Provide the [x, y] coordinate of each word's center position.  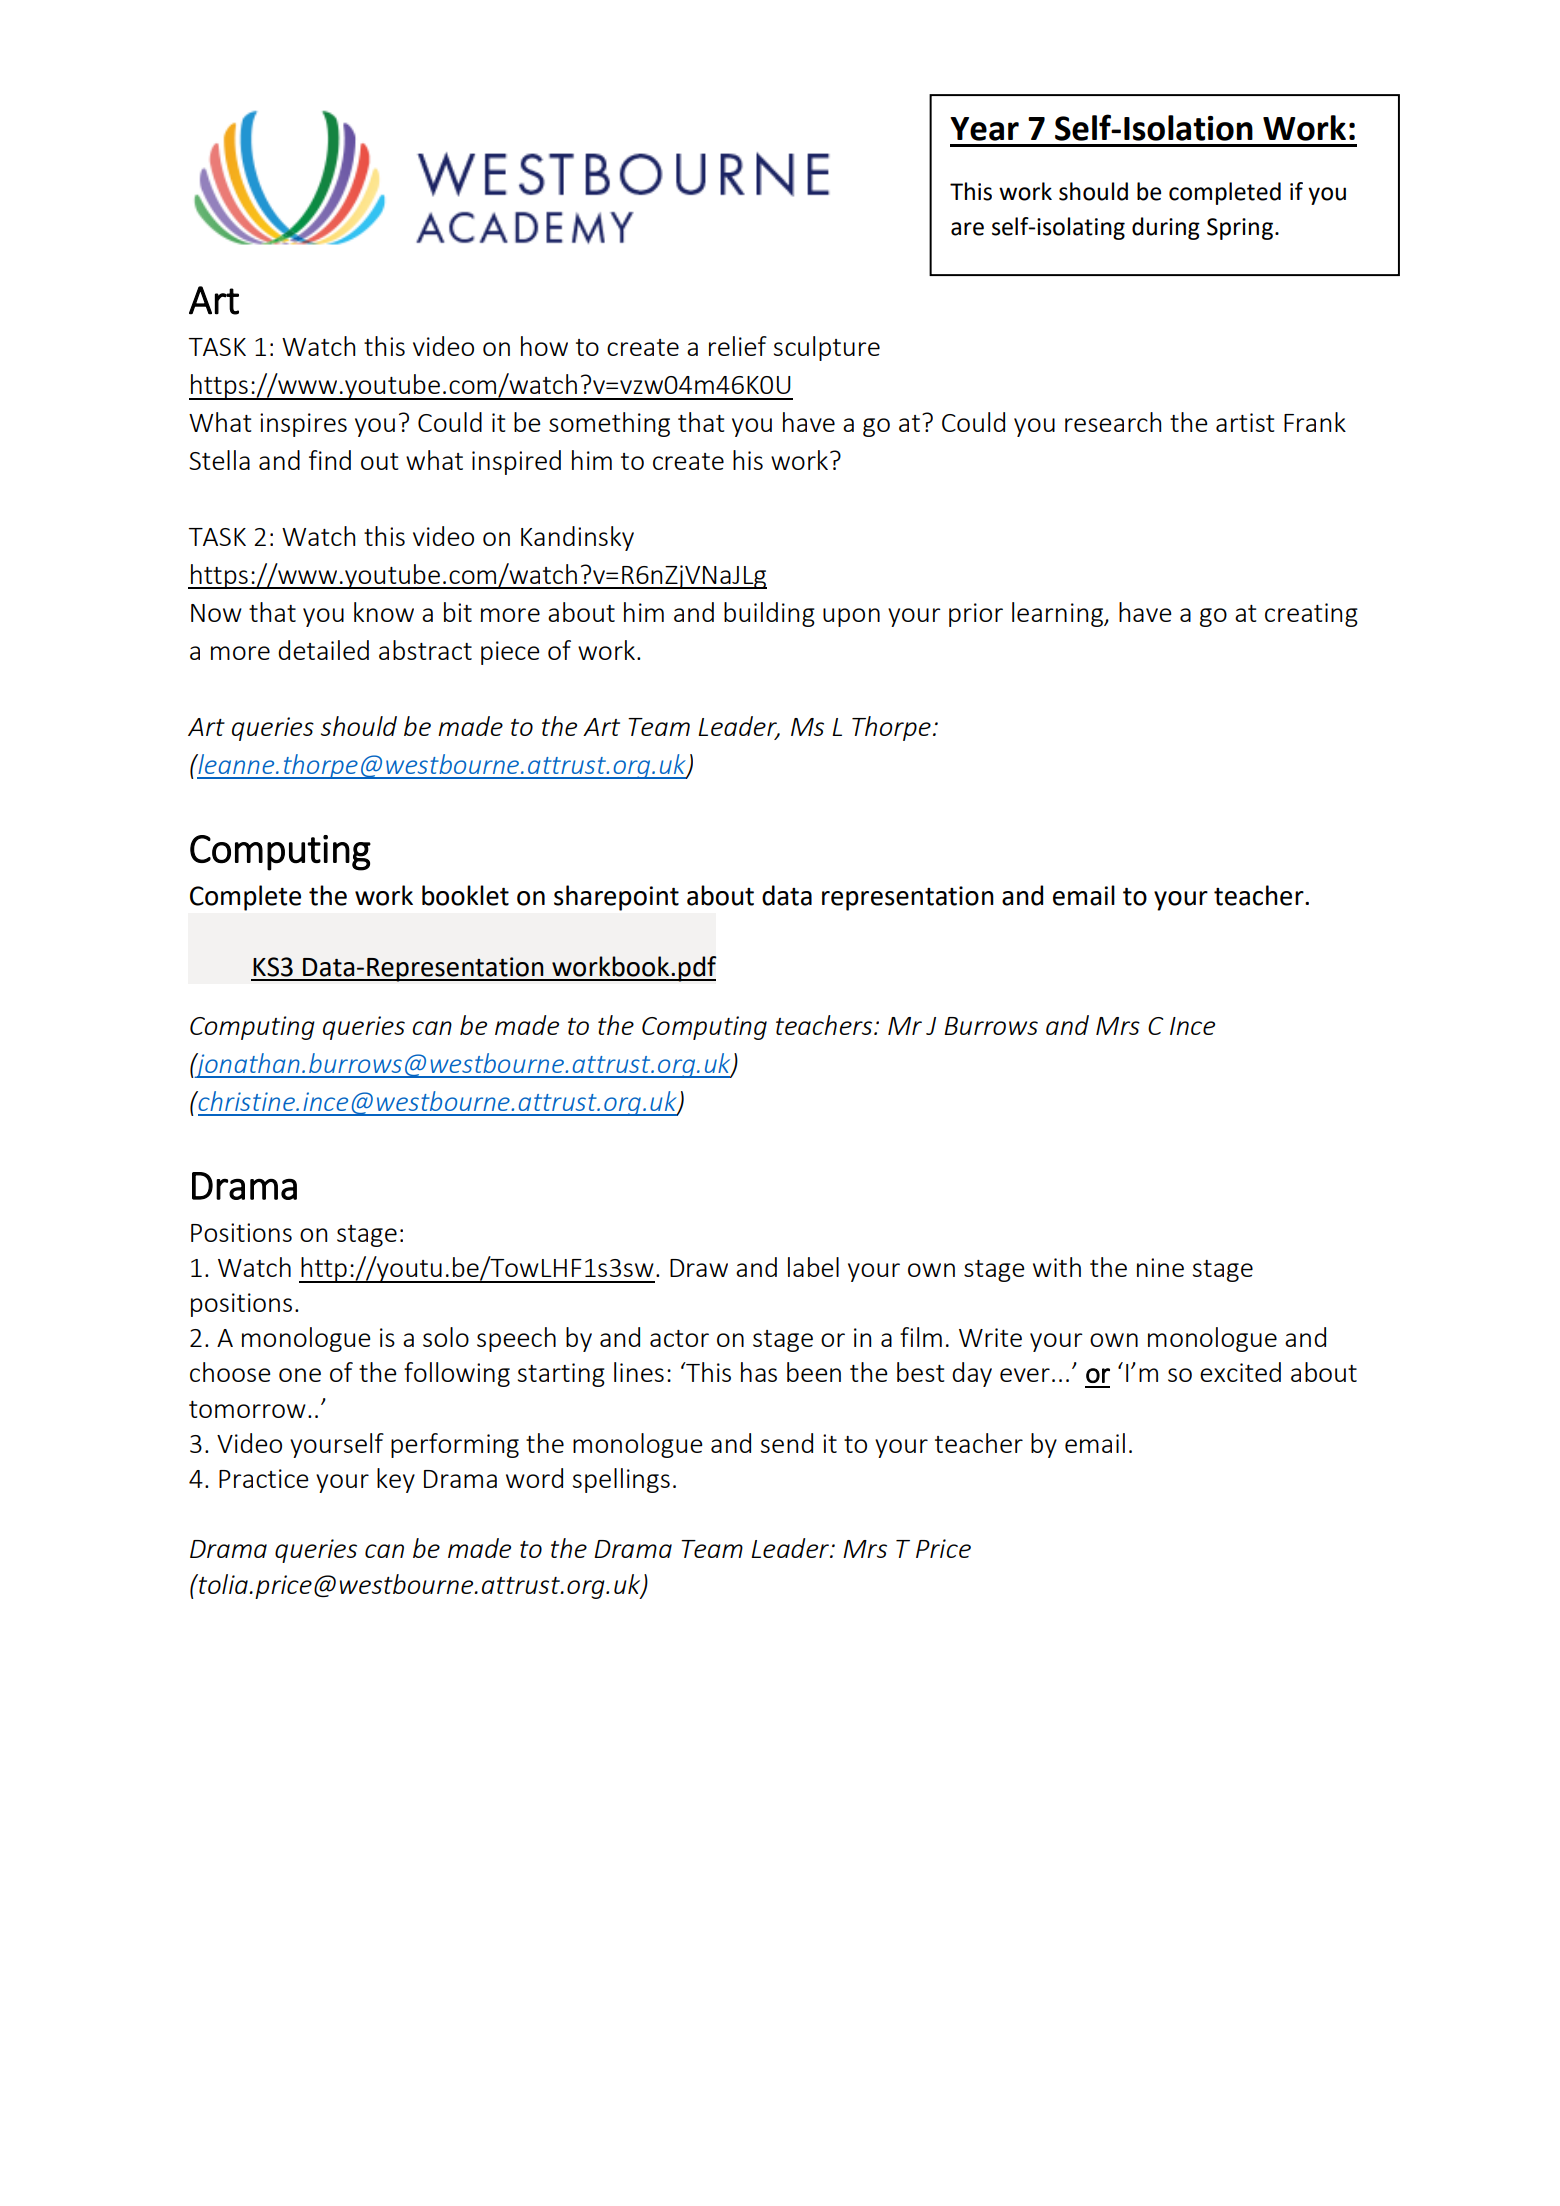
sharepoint [616, 898]
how [544, 346]
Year [984, 129]
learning [1058, 614]
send [787, 1443]
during [1166, 228]
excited [1240, 1372]
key [396, 1480]
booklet [465, 895]
